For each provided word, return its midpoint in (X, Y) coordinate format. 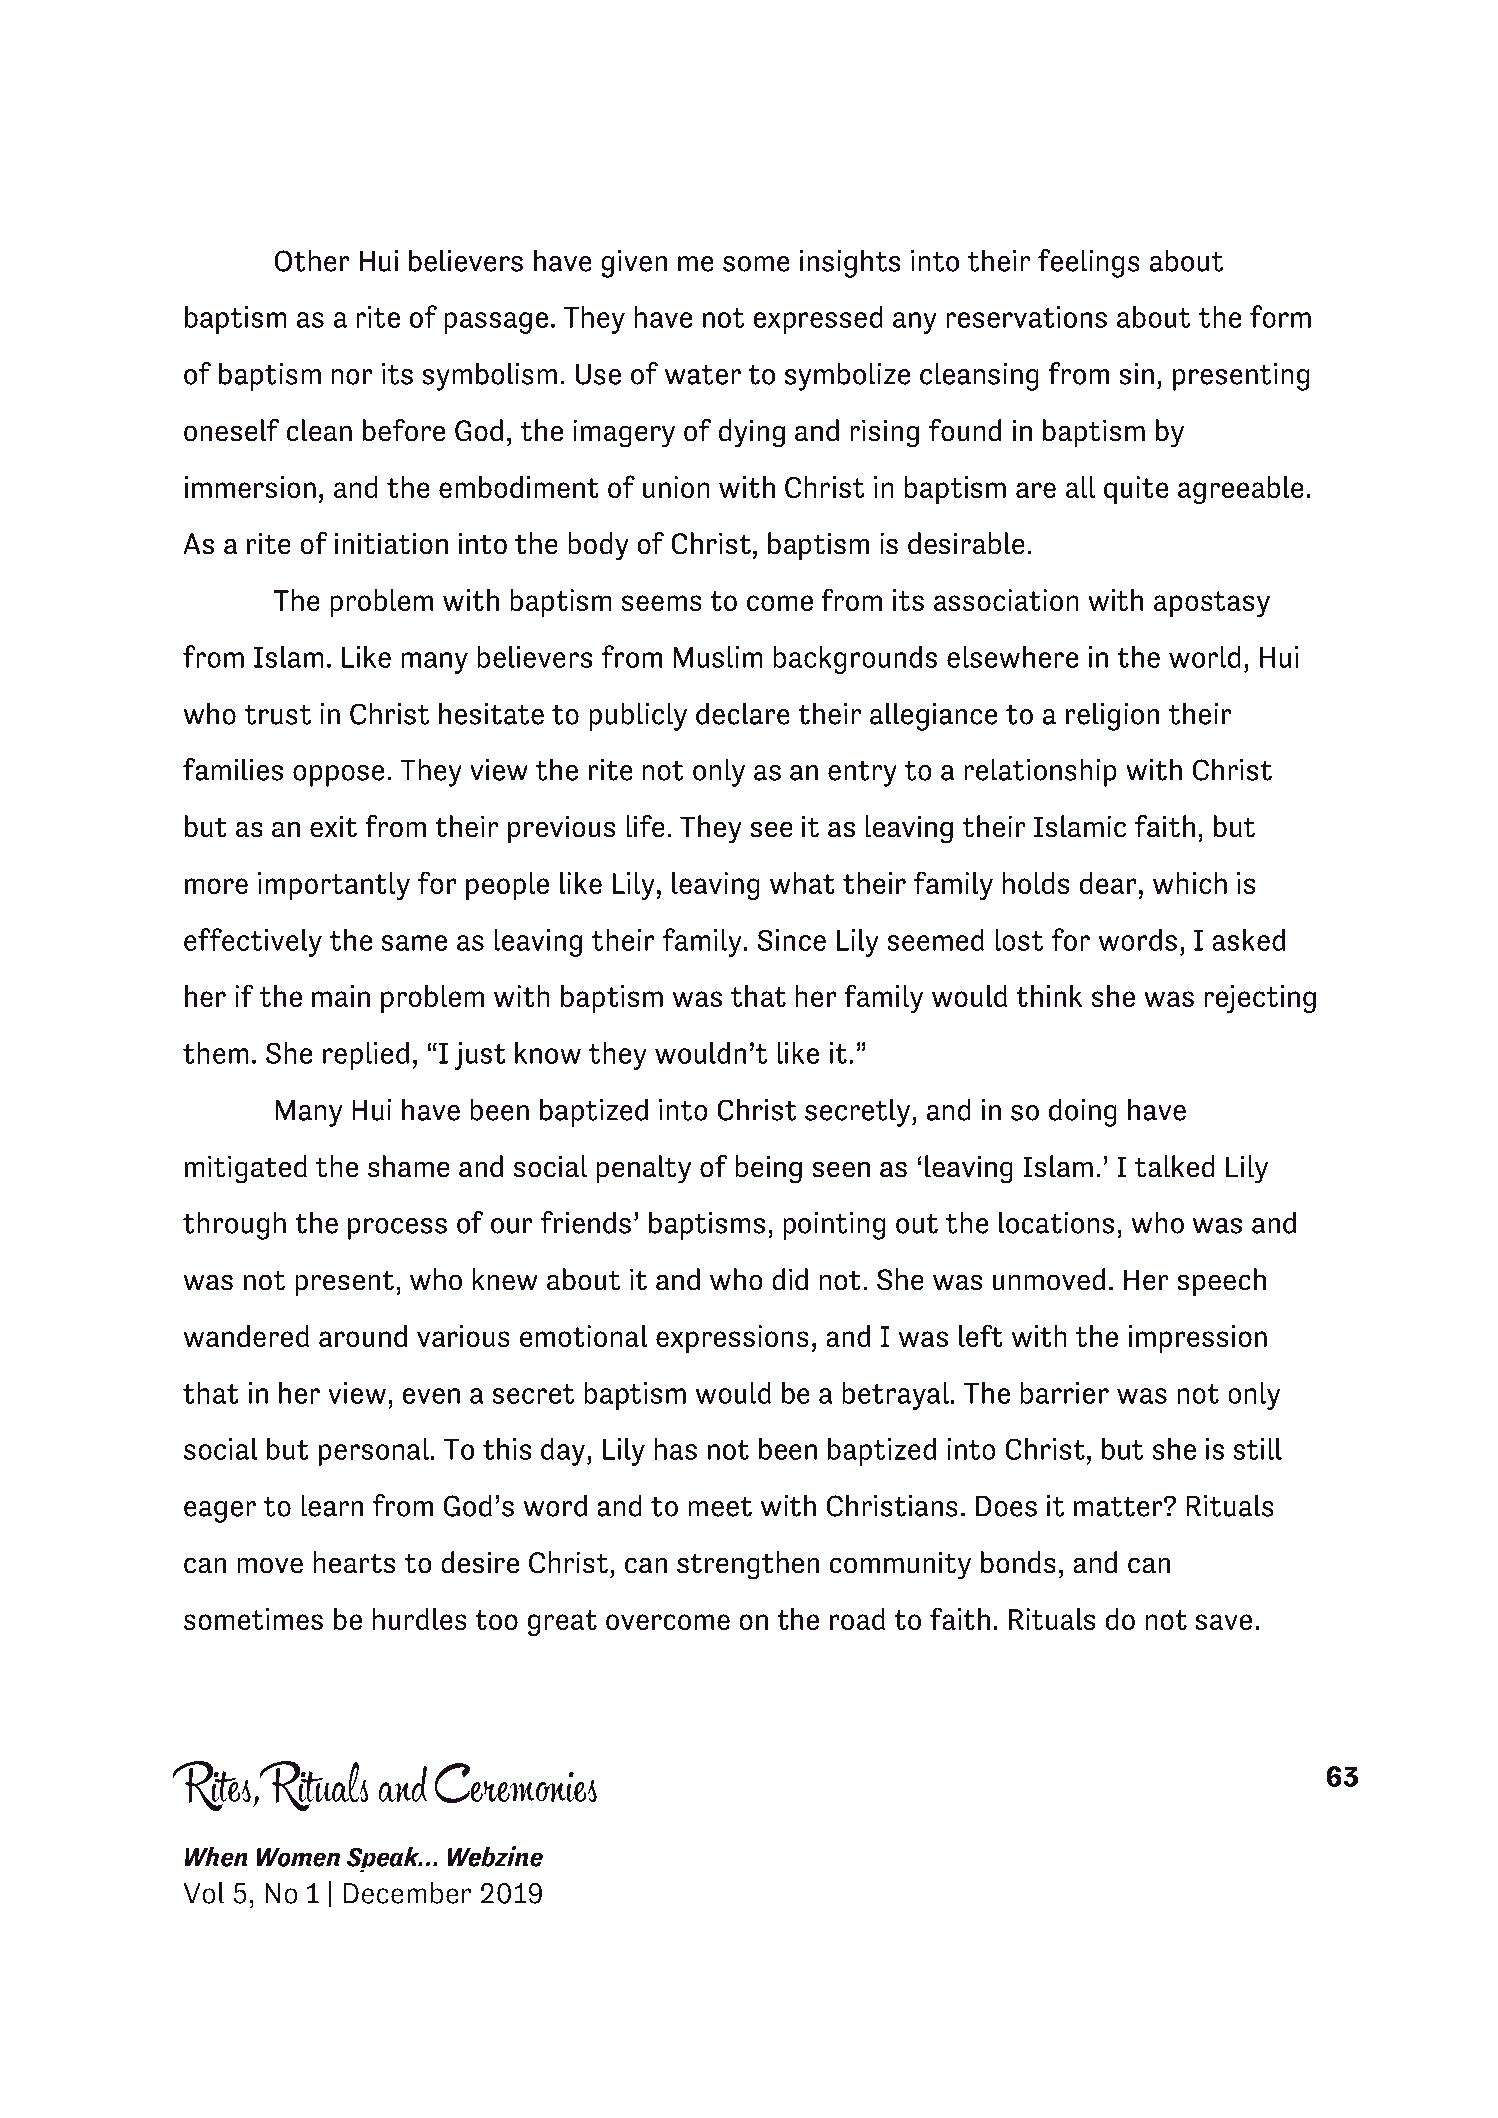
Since (792, 940)
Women (298, 1858)
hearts (354, 1562)
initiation (391, 543)
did (790, 1279)
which (1190, 883)
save (1223, 1622)
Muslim (718, 657)
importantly (334, 886)
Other (312, 260)
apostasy (1212, 604)
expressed (818, 320)
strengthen (748, 1565)
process (397, 1229)
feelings (1089, 263)
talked (1175, 1166)
